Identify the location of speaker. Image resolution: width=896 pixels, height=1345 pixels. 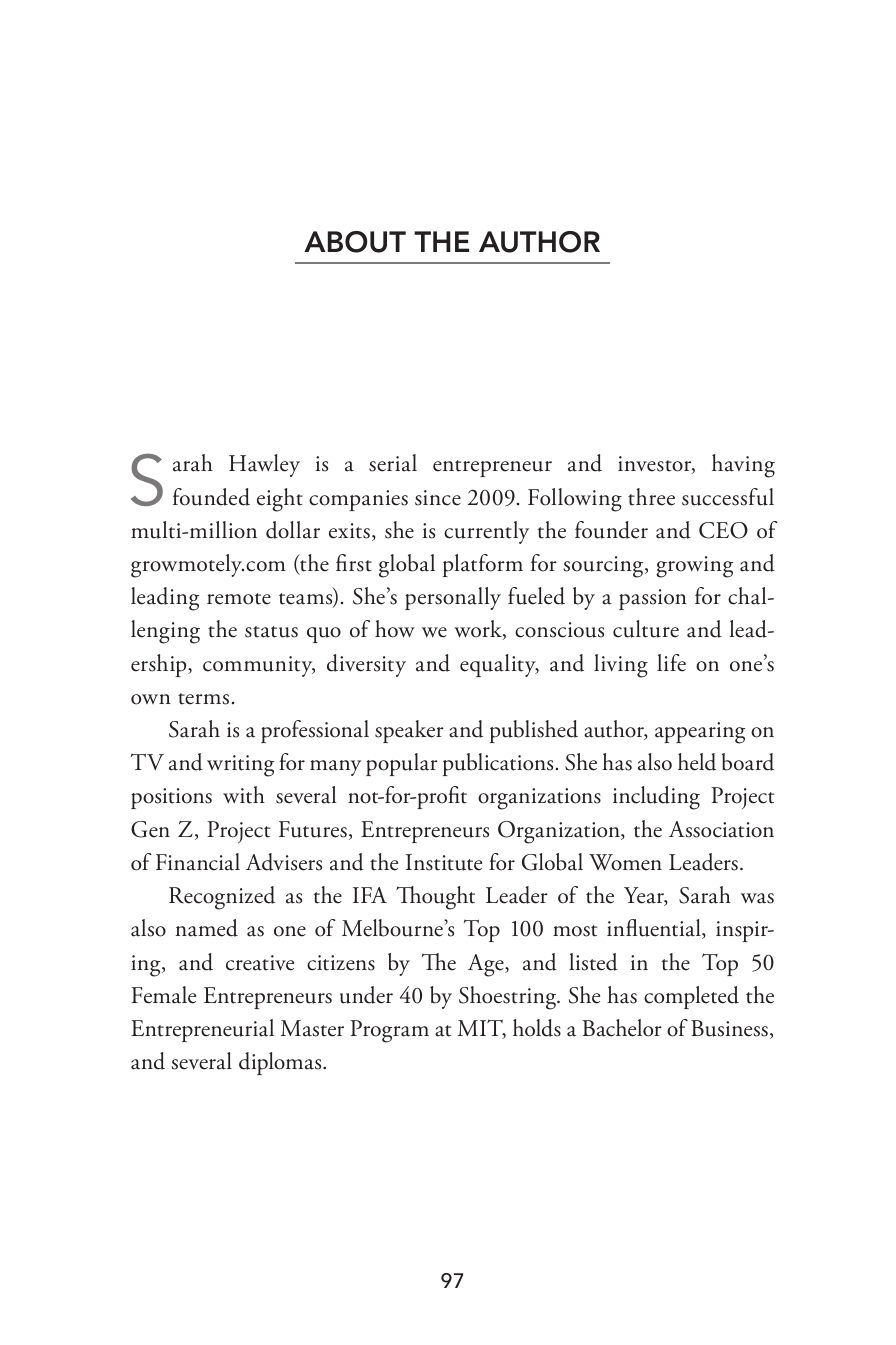
(409, 731).
